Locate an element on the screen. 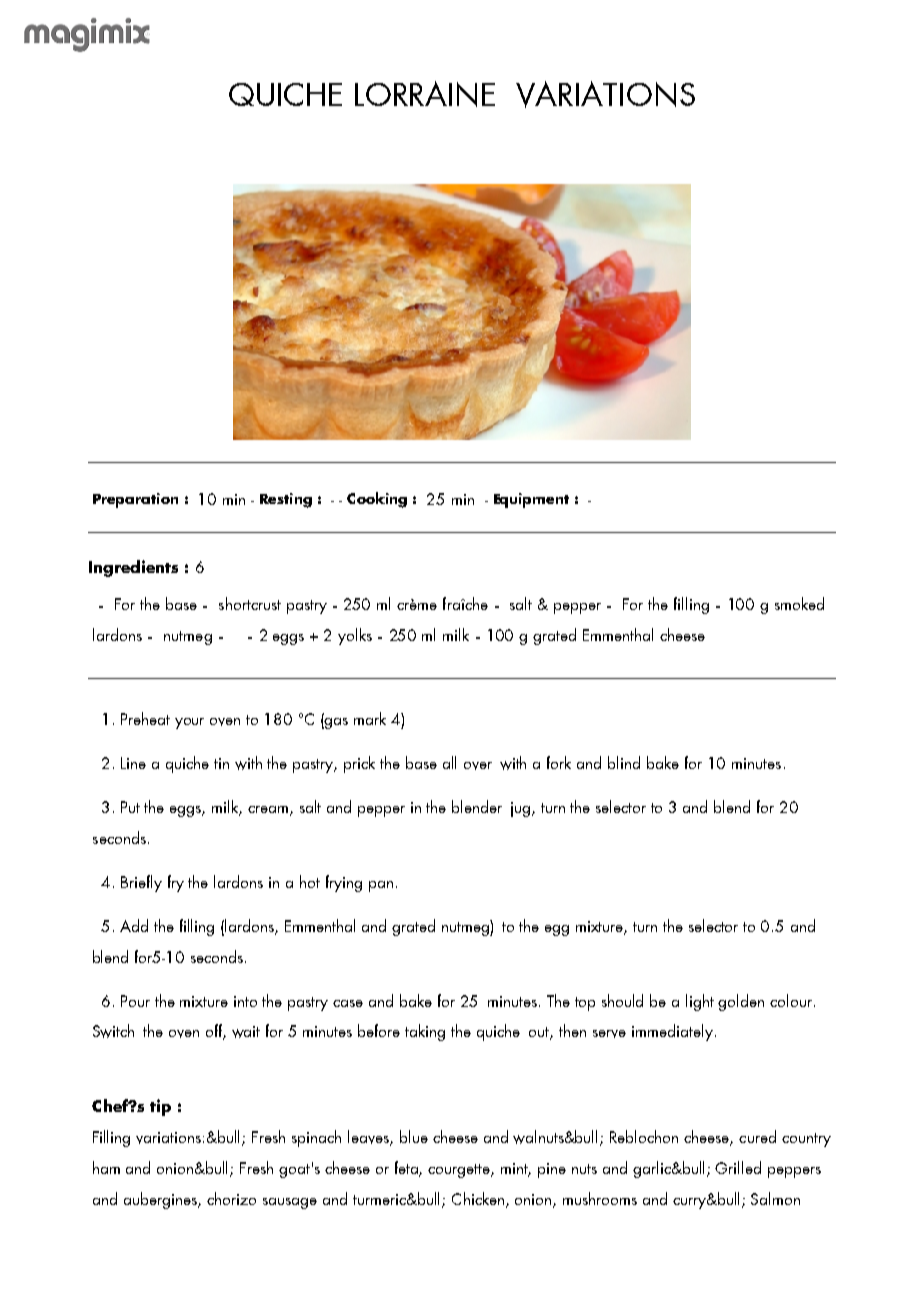  yolks is located at coordinates (355, 636).
